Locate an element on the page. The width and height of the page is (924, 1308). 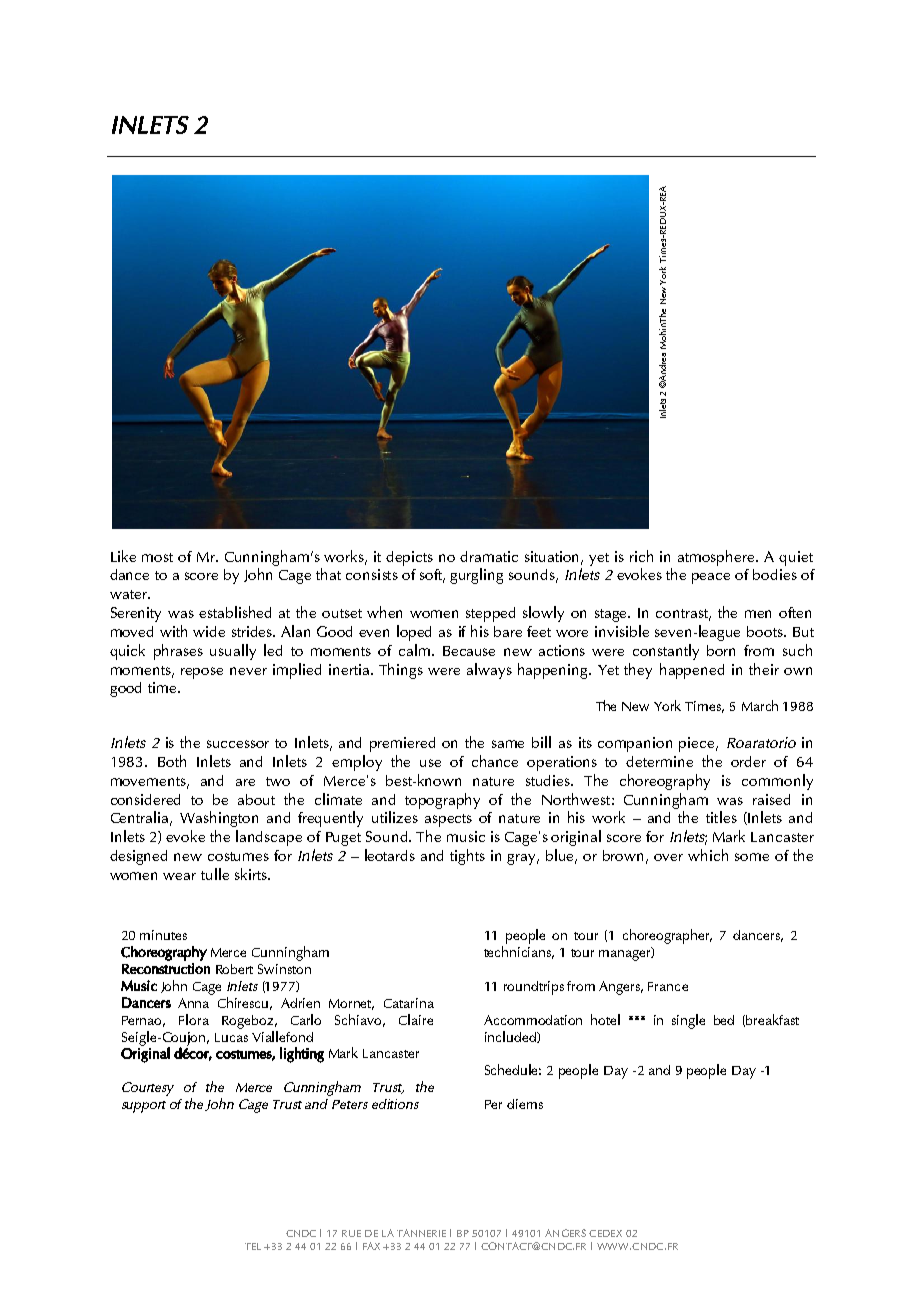
choreographer is located at coordinates (667, 936).
